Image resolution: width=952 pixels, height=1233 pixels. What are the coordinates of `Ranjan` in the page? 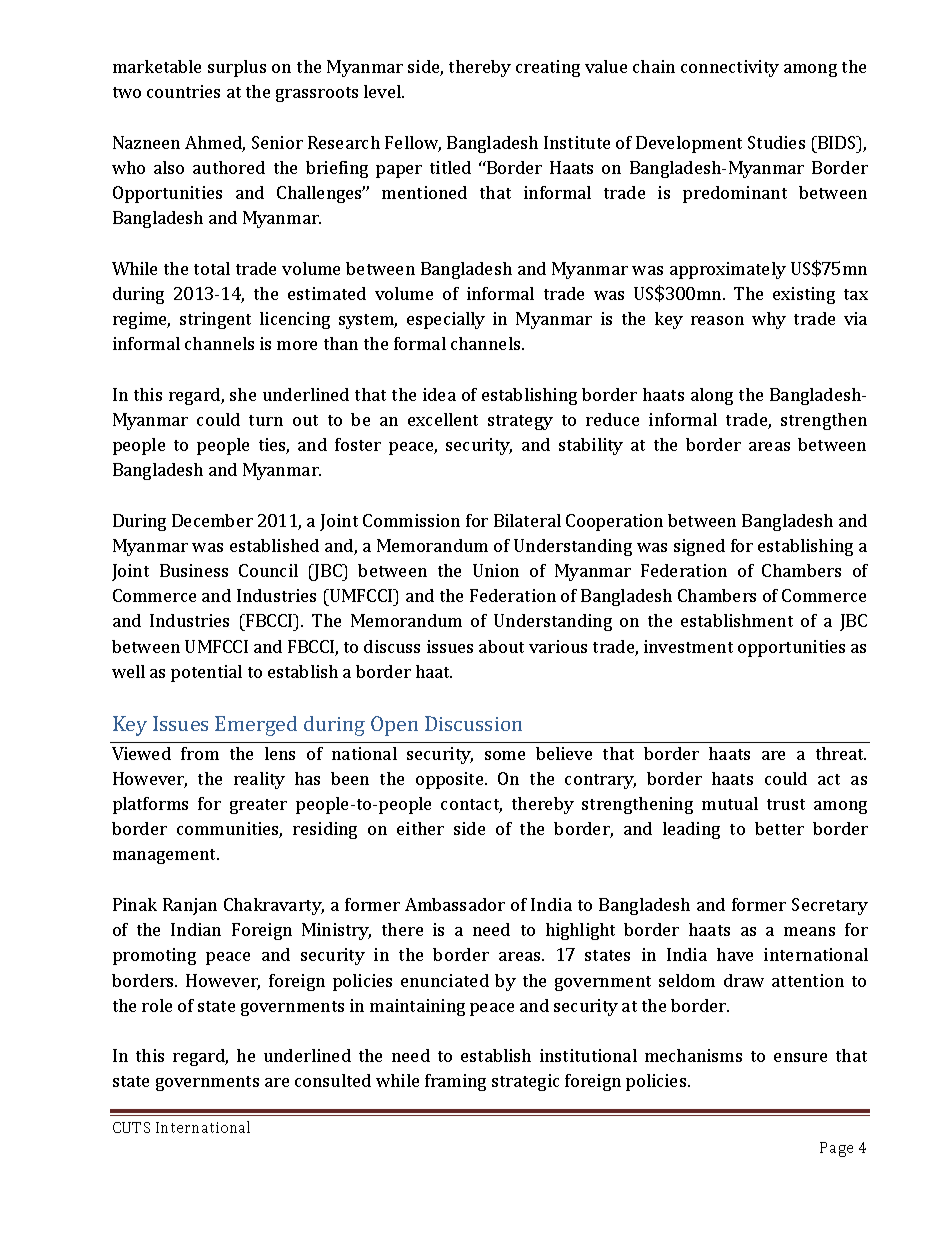 It's located at (190, 906).
